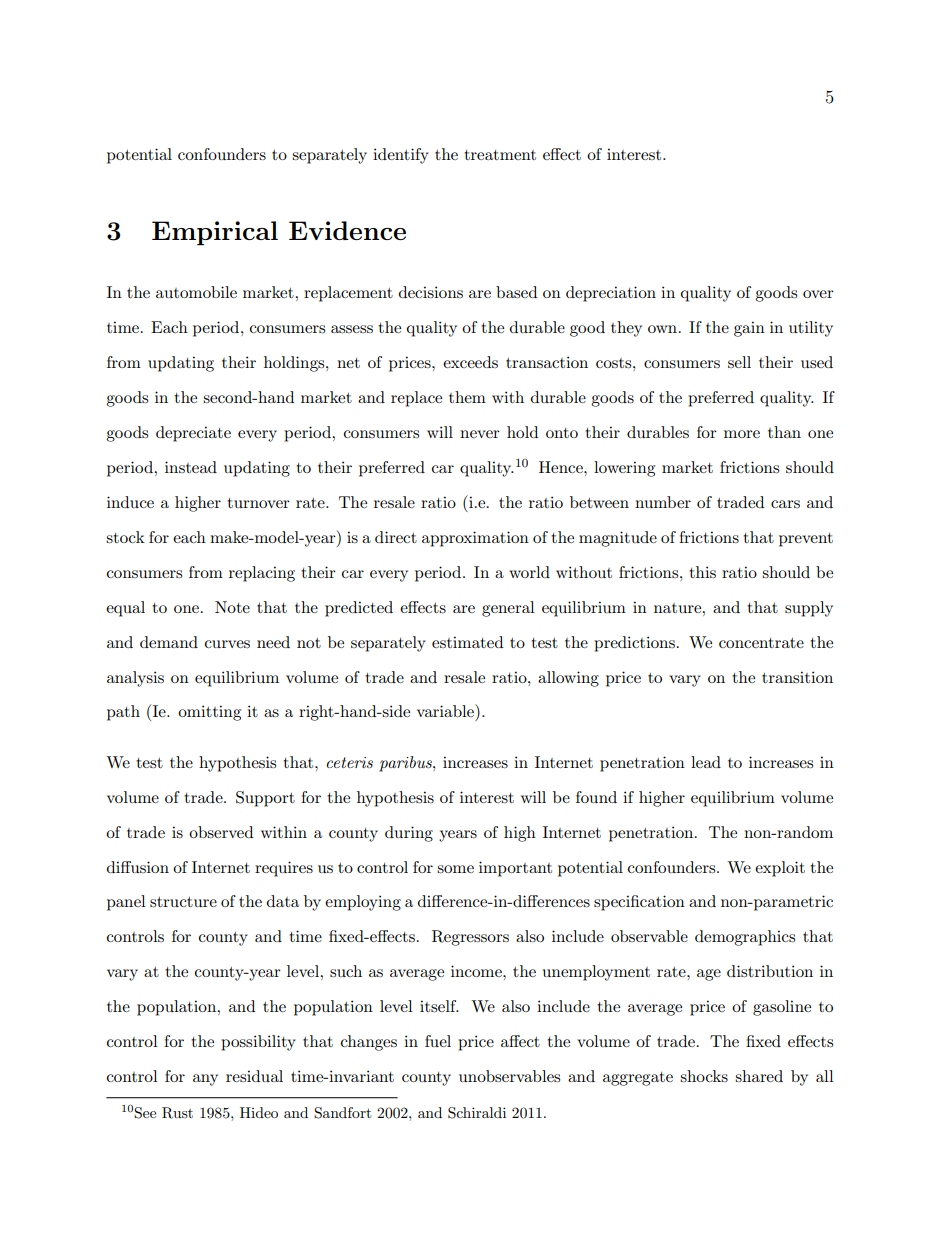 The image size is (952, 1233). What do you see at coordinates (191, 467) in the screenshot?
I see `instead` at bounding box center [191, 467].
